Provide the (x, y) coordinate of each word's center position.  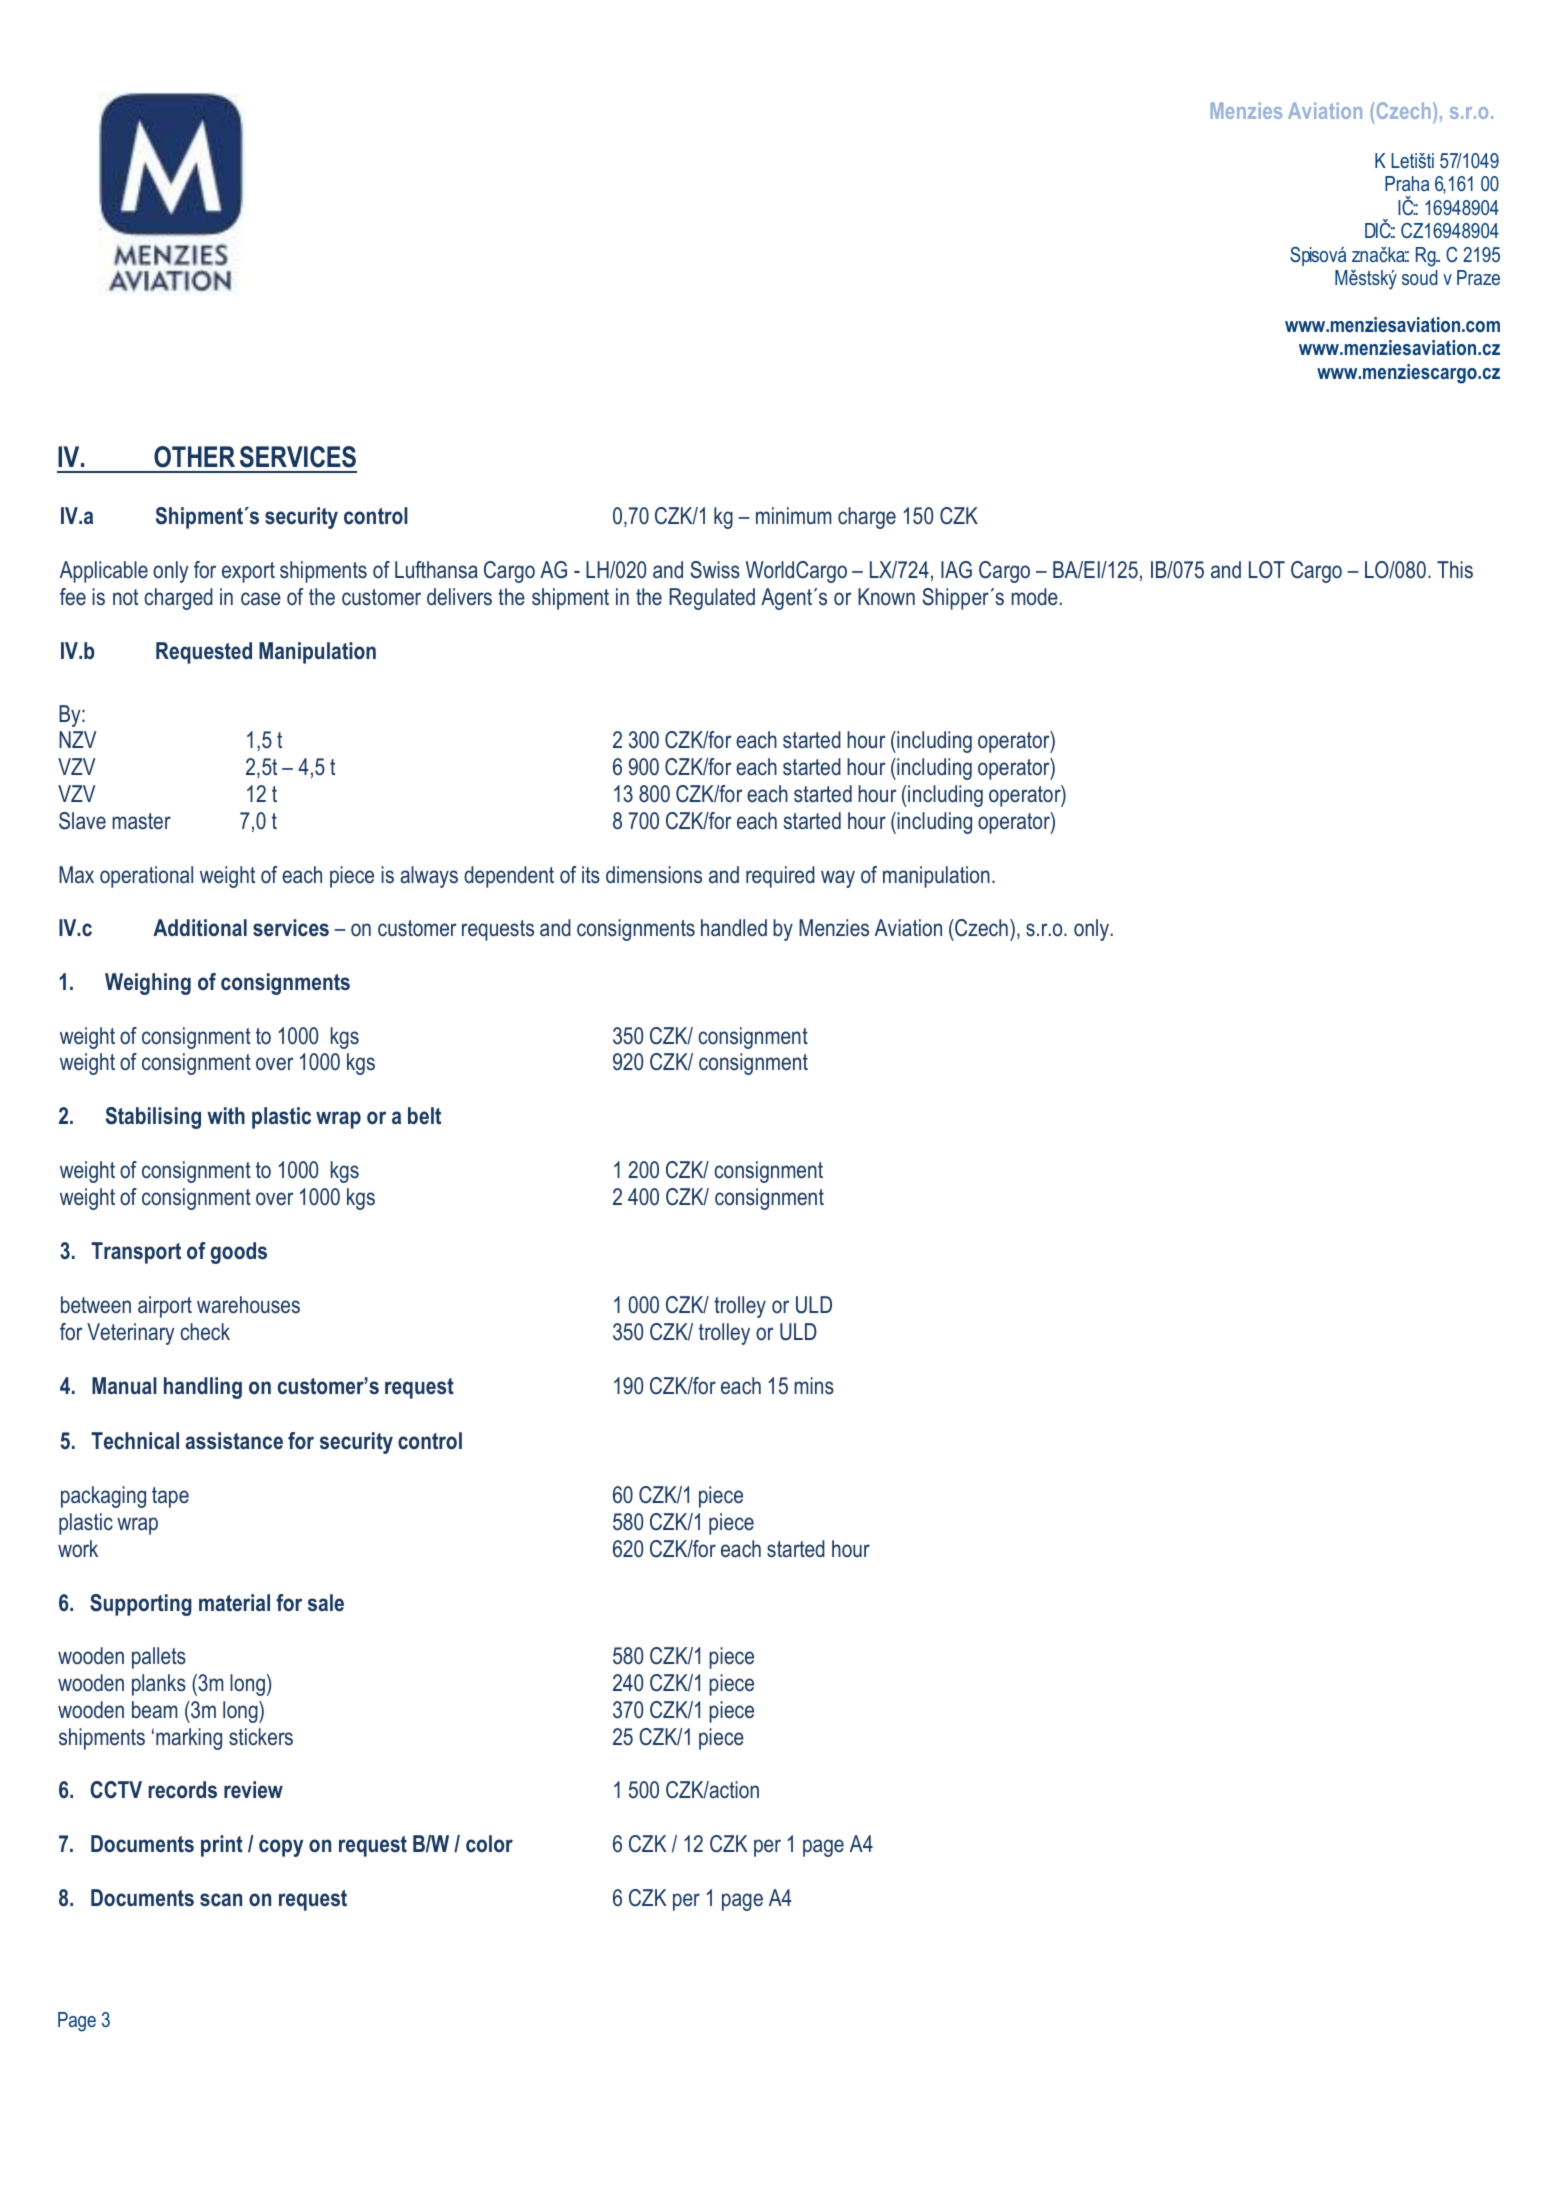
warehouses (248, 1305)
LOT (1267, 570)
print (222, 1846)
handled (734, 927)
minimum (793, 515)
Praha (1407, 183)
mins (814, 1386)
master (141, 821)
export (248, 572)
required (780, 877)
